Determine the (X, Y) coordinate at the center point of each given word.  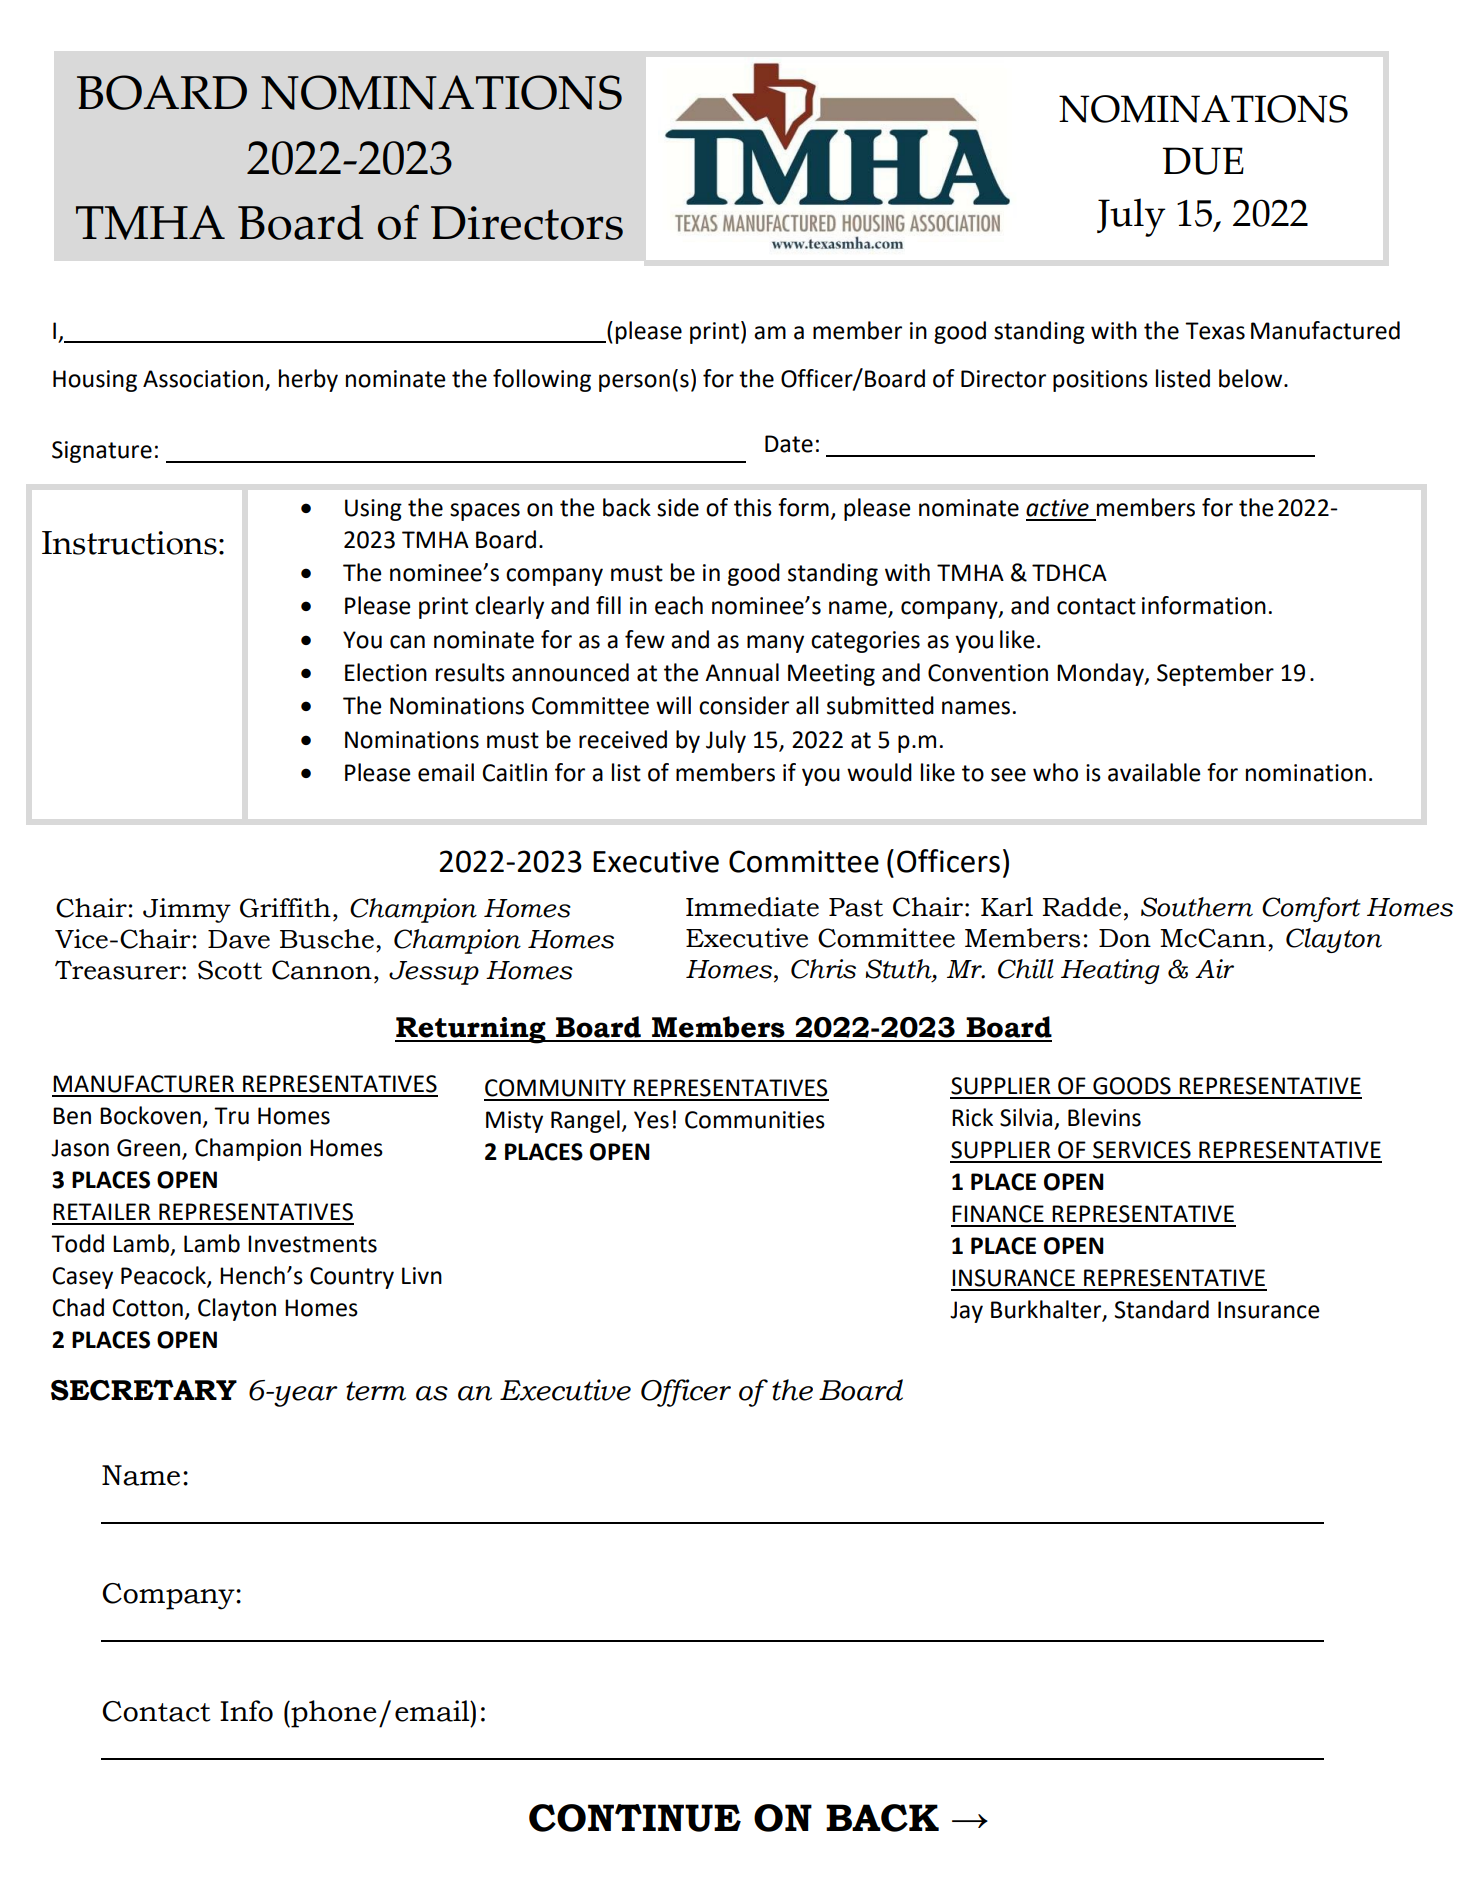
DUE (1203, 161)
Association (203, 379)
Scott (230, 970)
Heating (1110, 971)
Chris (823, 969)
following (542, 380)
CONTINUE (635, 1818)
